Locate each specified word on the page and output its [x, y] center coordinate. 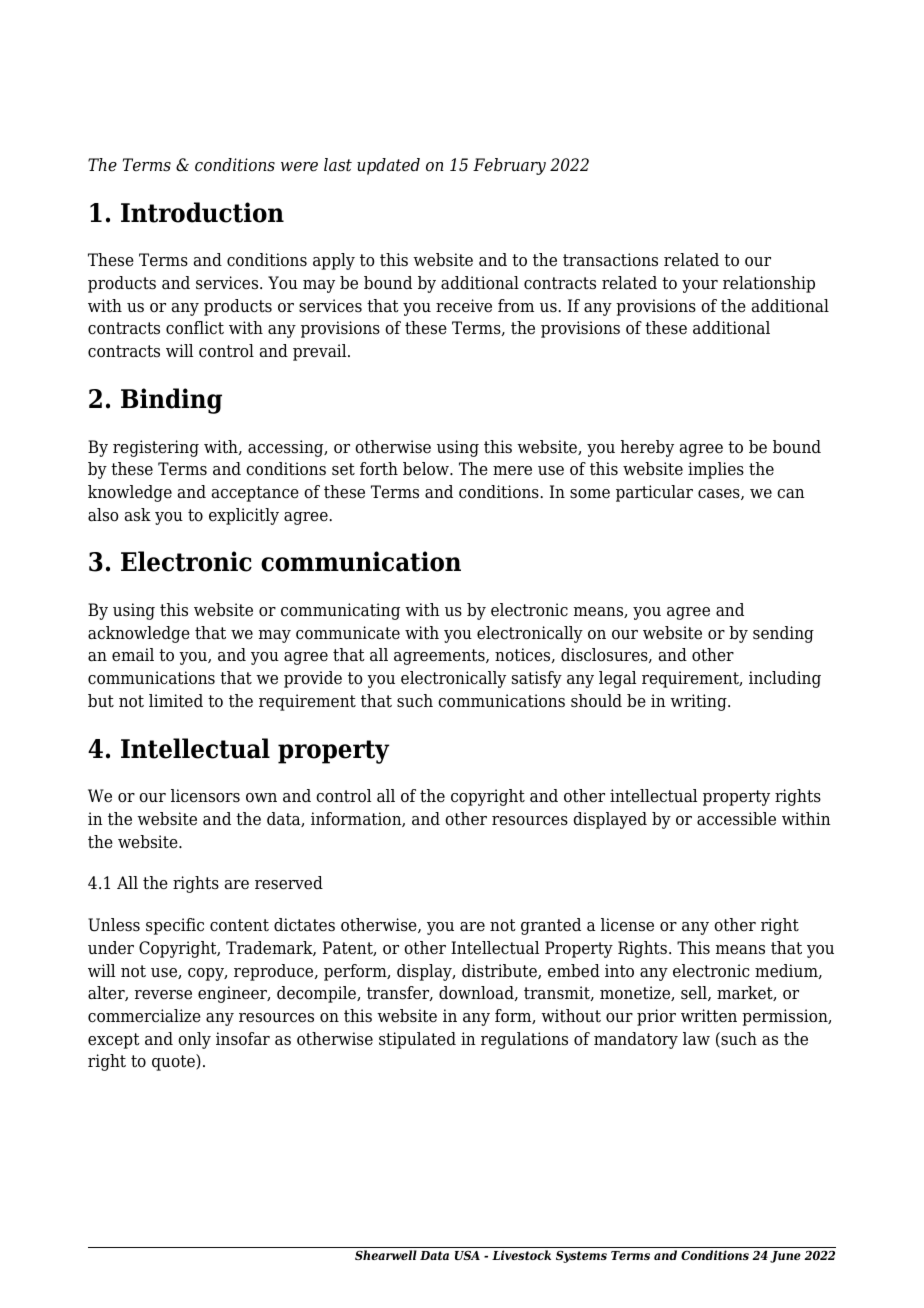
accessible [736, 819]
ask [138, 515]
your [700, 286]
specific [175, 926]
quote [174, 1062]
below [427, 469]
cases [720, 494]
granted [551, 926]
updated [388, 166]
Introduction [202, 212]
